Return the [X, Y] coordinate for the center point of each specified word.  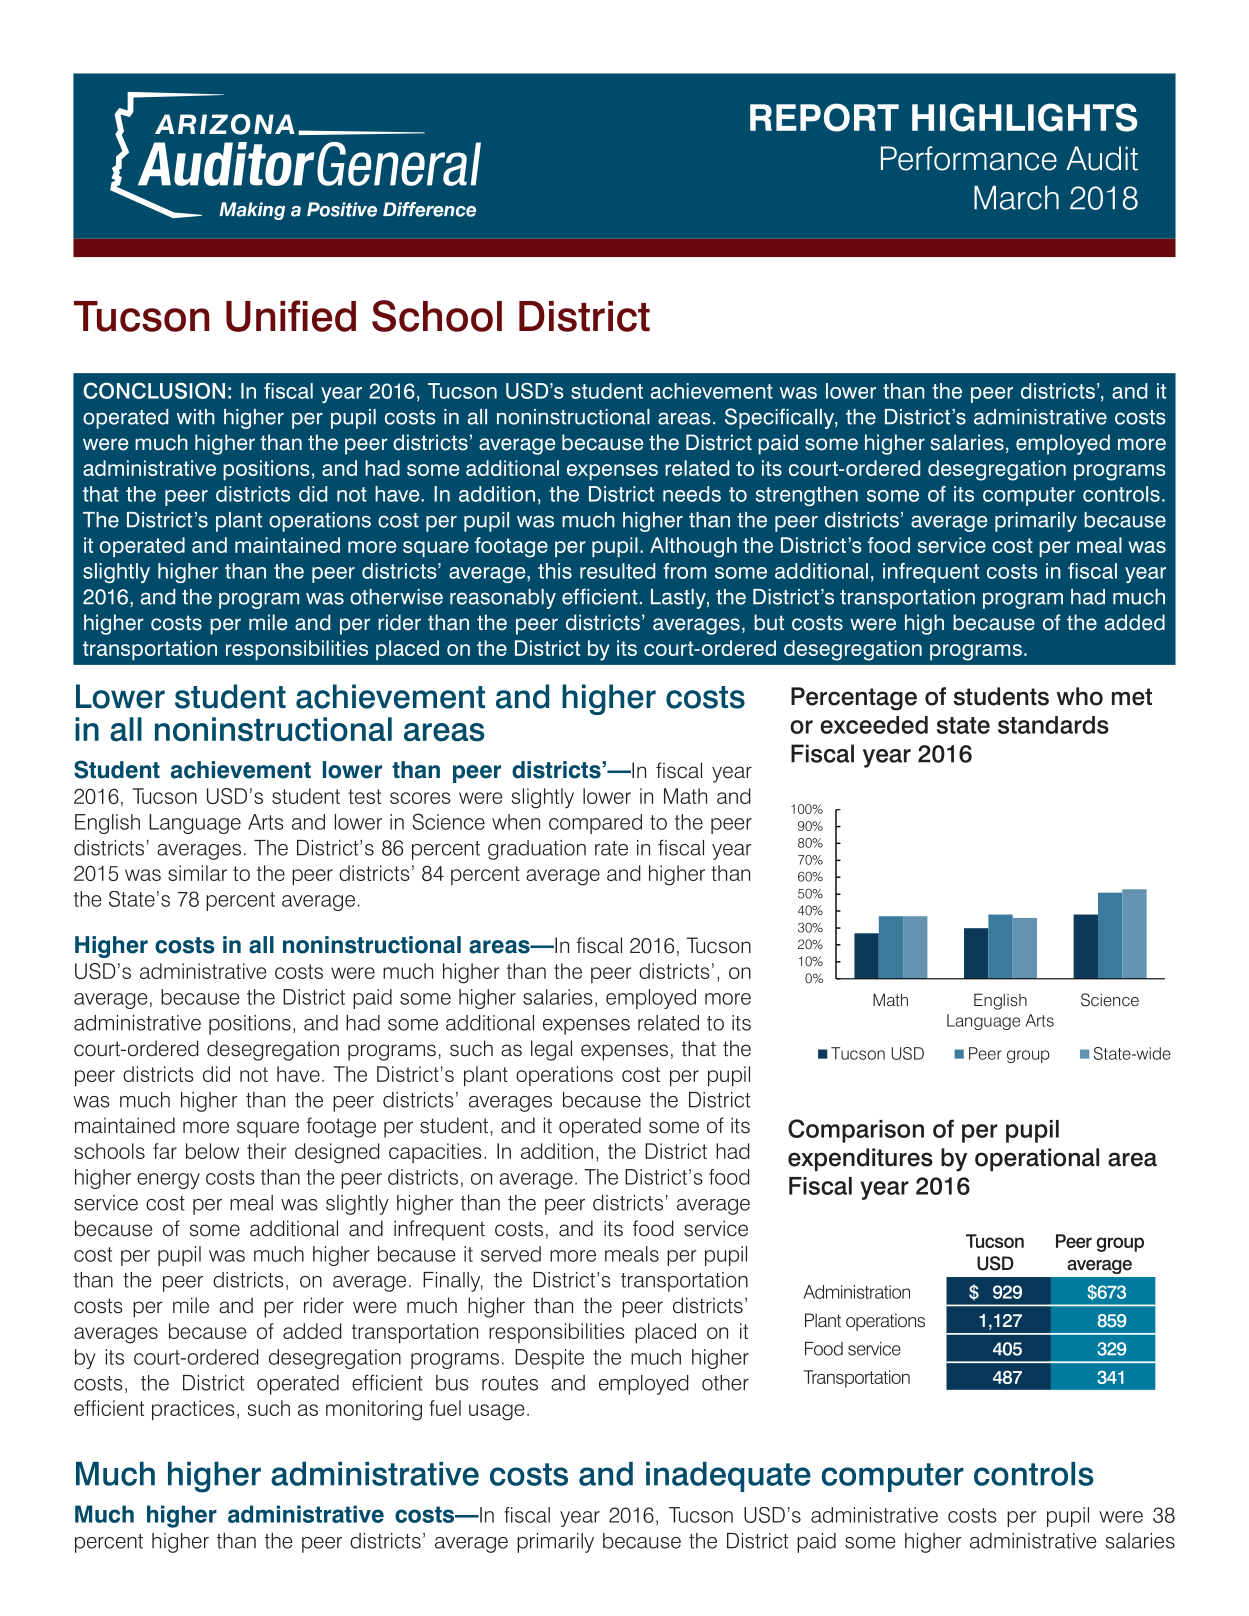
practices [193, 1410]
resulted [617, 571]
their [266, 1151]
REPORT [824, 117]
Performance [969, 158]
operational [1037, 1159]
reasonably [503, 599]
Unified [291, 316]
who [1080, 696]
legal [551, 1050]
